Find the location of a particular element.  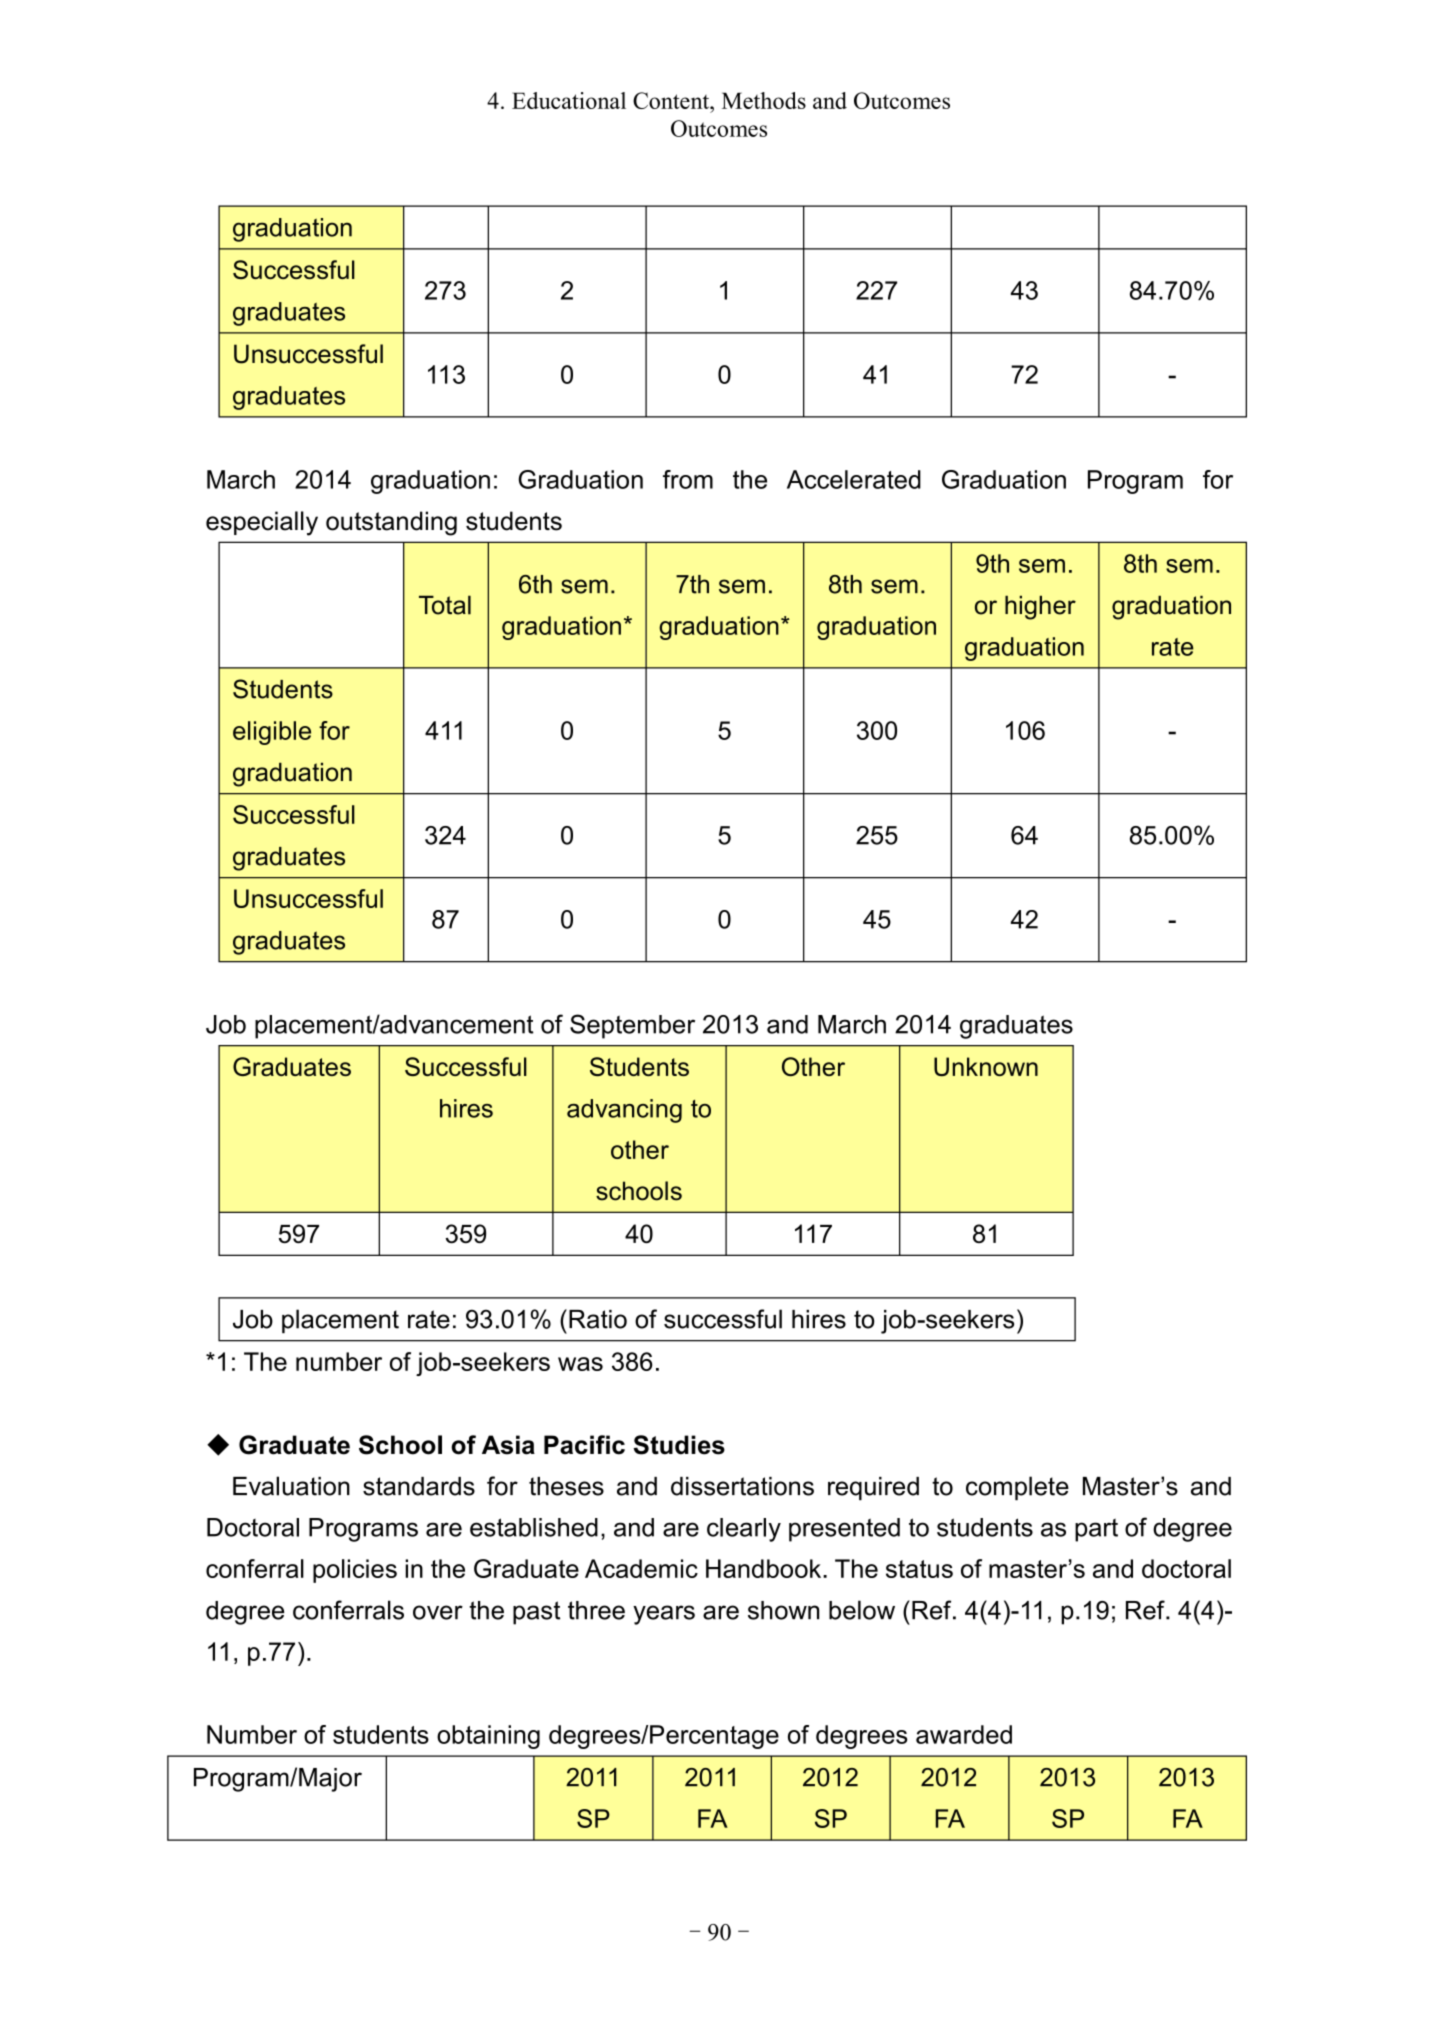

Total is located at coordinates (445, 605).
